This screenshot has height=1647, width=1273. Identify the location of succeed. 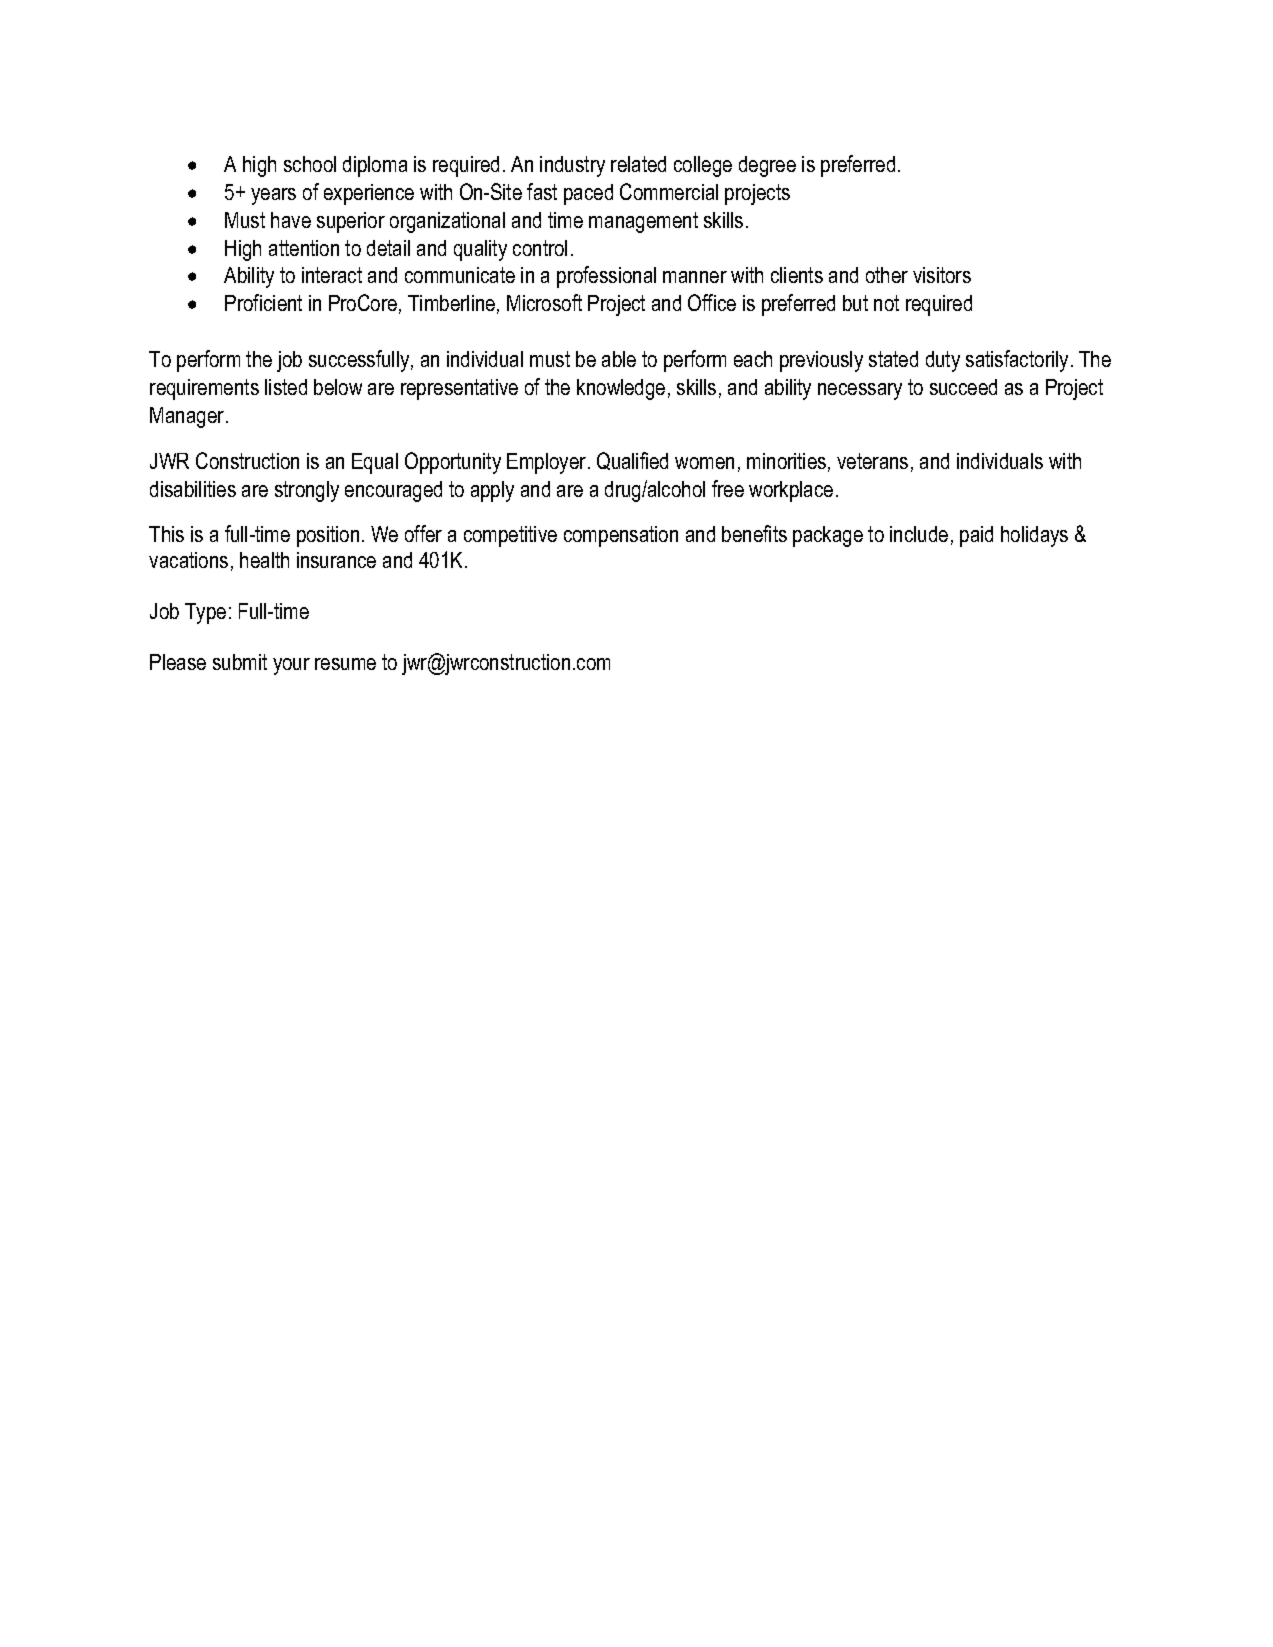
(963, 387).
